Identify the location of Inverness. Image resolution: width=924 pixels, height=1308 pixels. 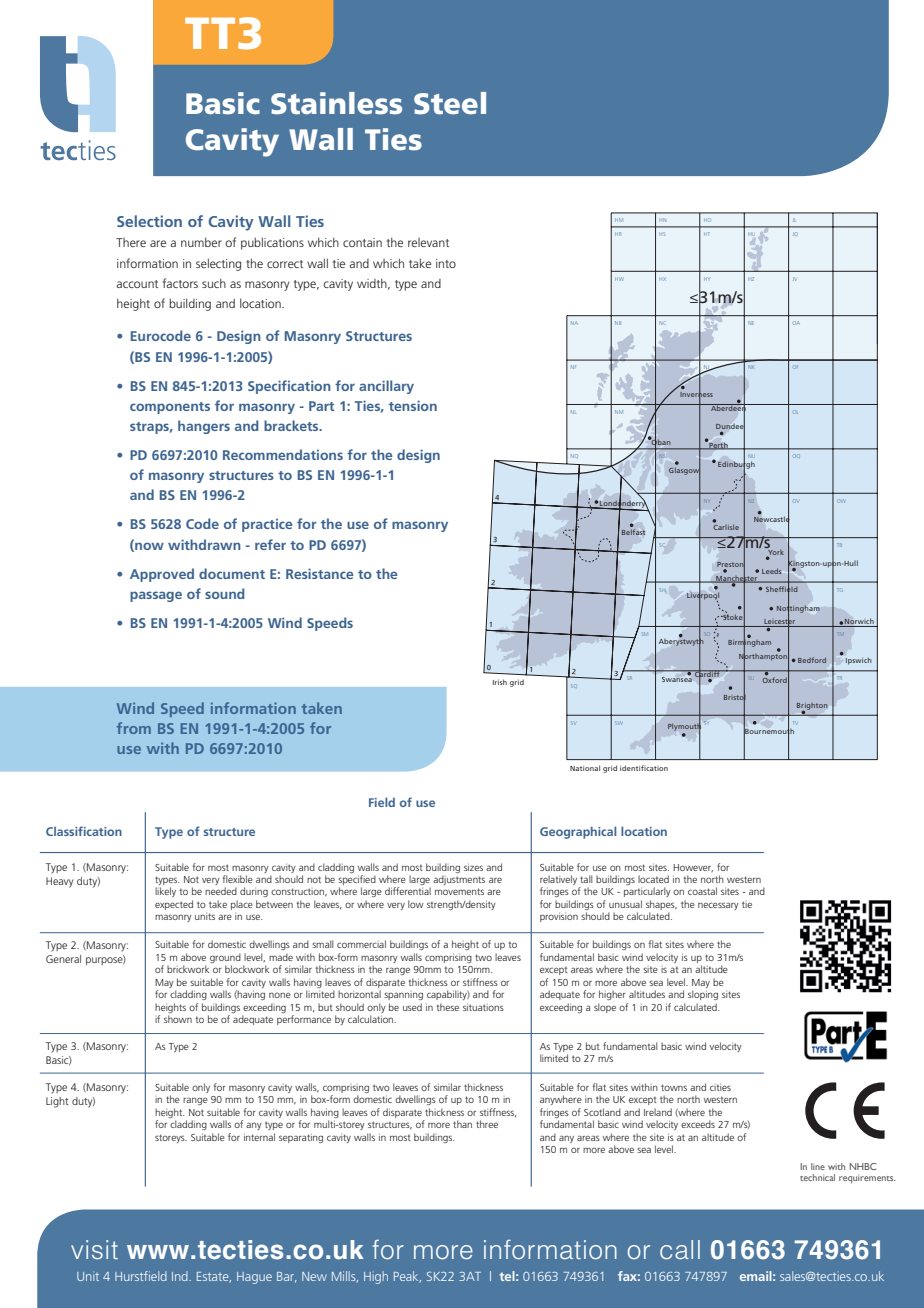
(696, 395).
